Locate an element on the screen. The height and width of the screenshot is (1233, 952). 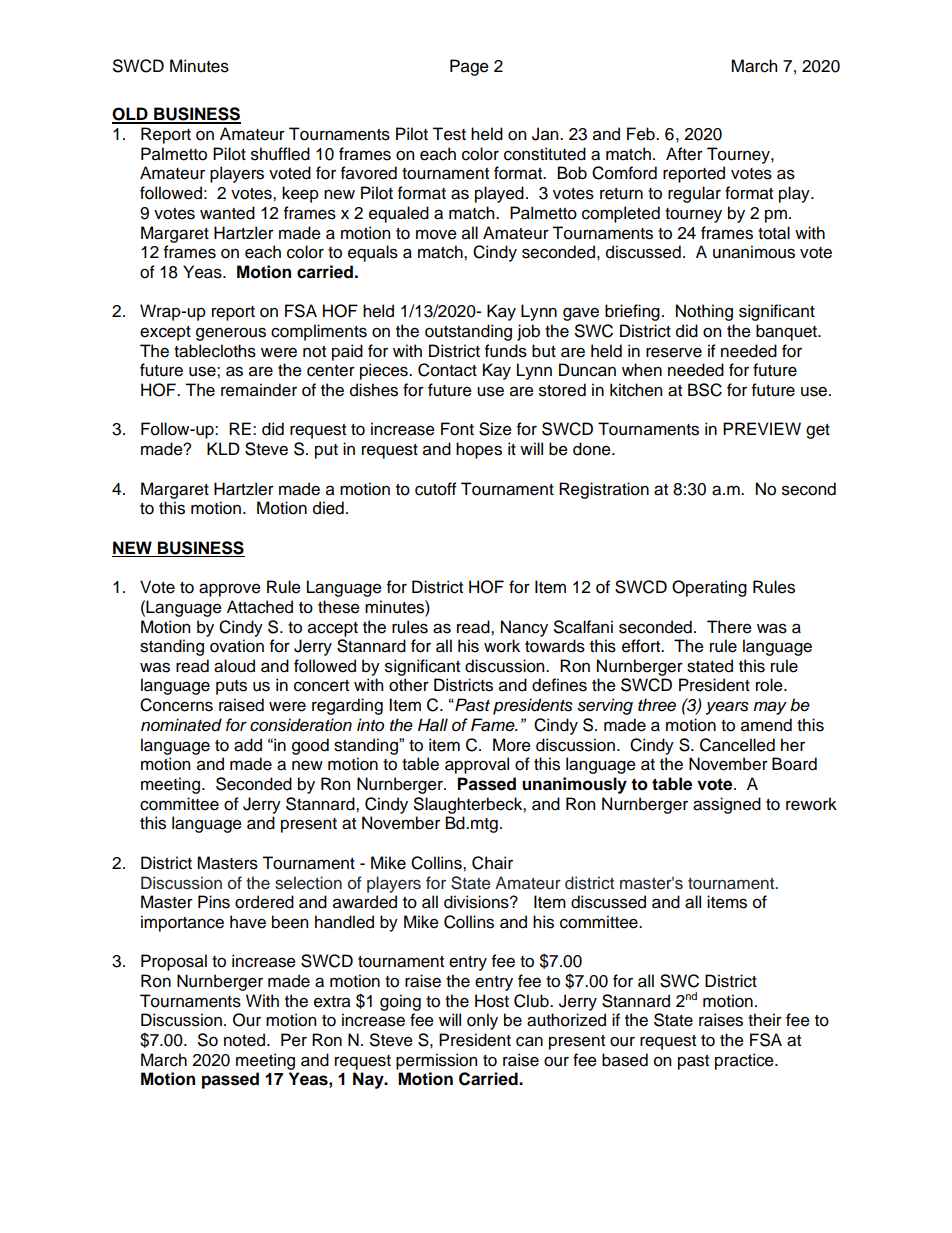
OLD is located at coordinates (131, 115).
